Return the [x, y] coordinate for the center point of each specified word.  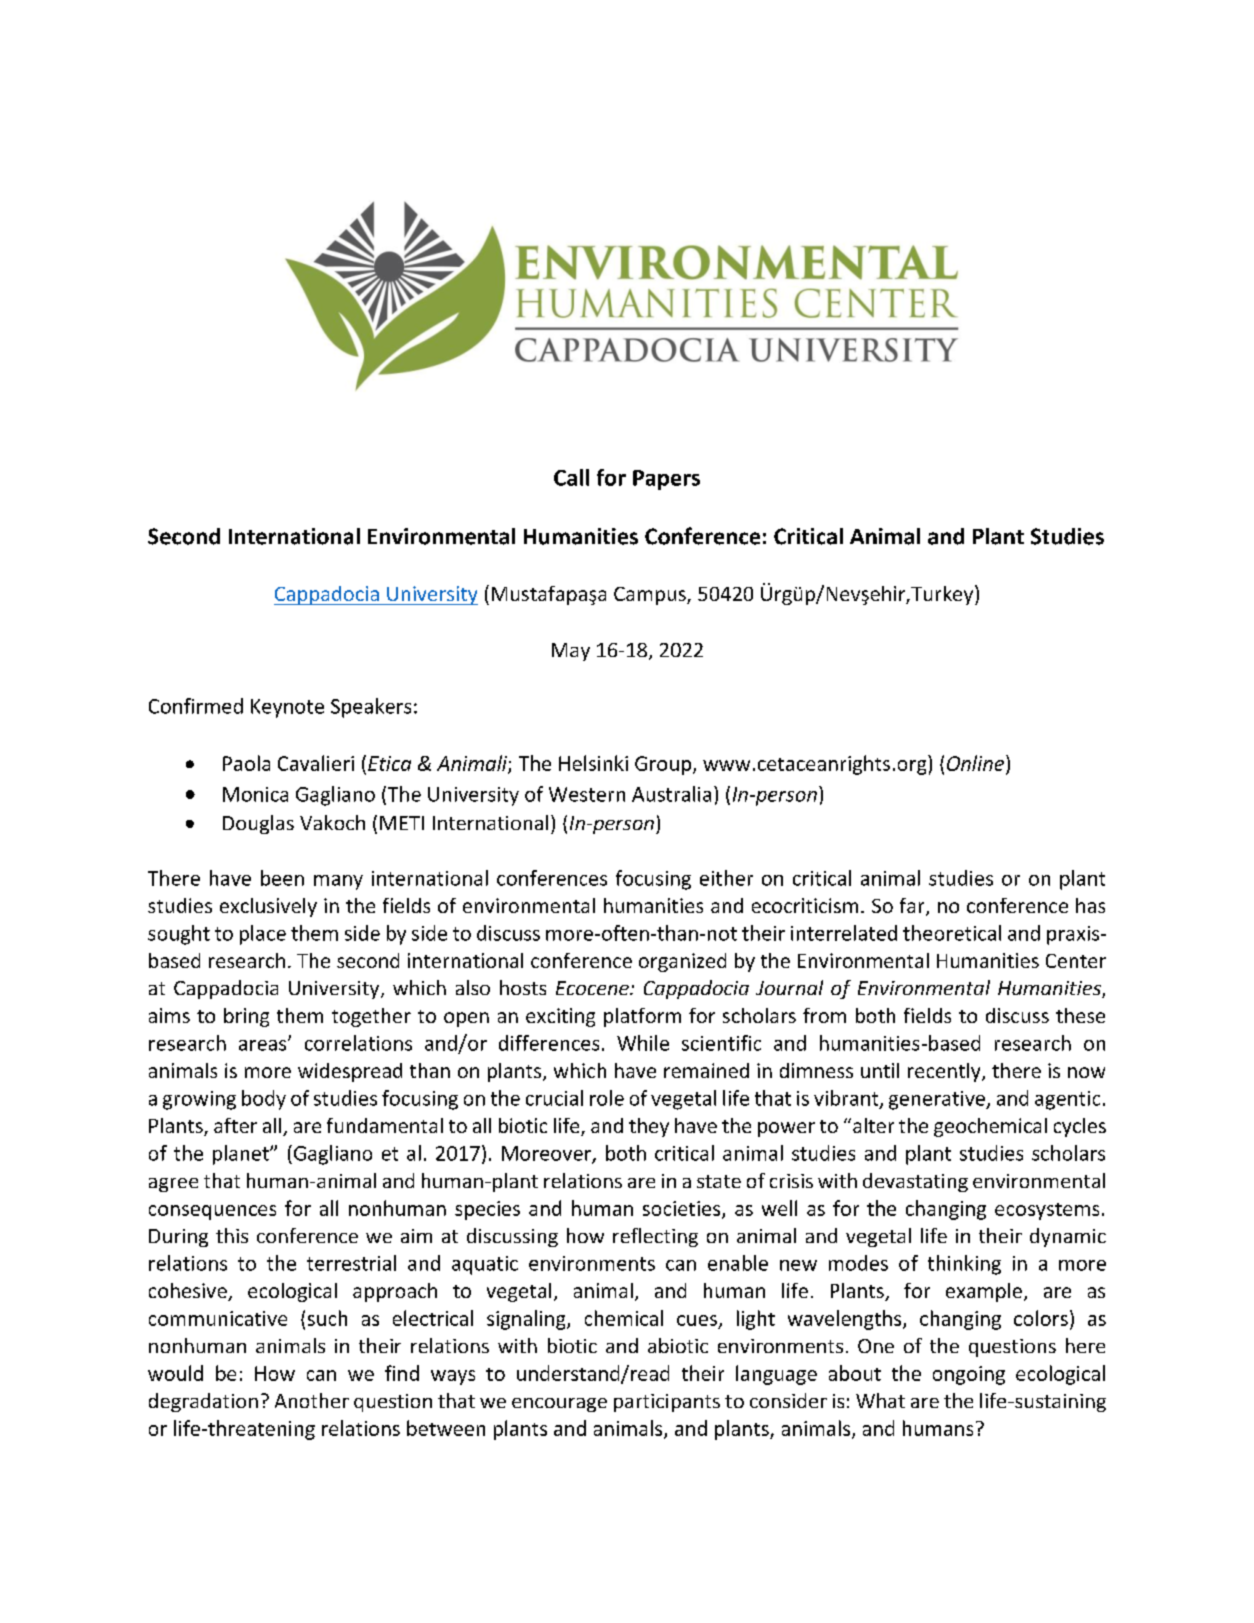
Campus [651, 596]
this [232, 1235]
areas [264, 1045]
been [282, 878]
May [571, 652]
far [913, 907]
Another [312, 1400]
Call [571, 477]
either [726, 878]
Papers [666, 480]
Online [975, 763]
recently [945, 1072]
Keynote [287, 708]
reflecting [655, 1237]
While [643, 1043]
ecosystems [1047, 1211]
